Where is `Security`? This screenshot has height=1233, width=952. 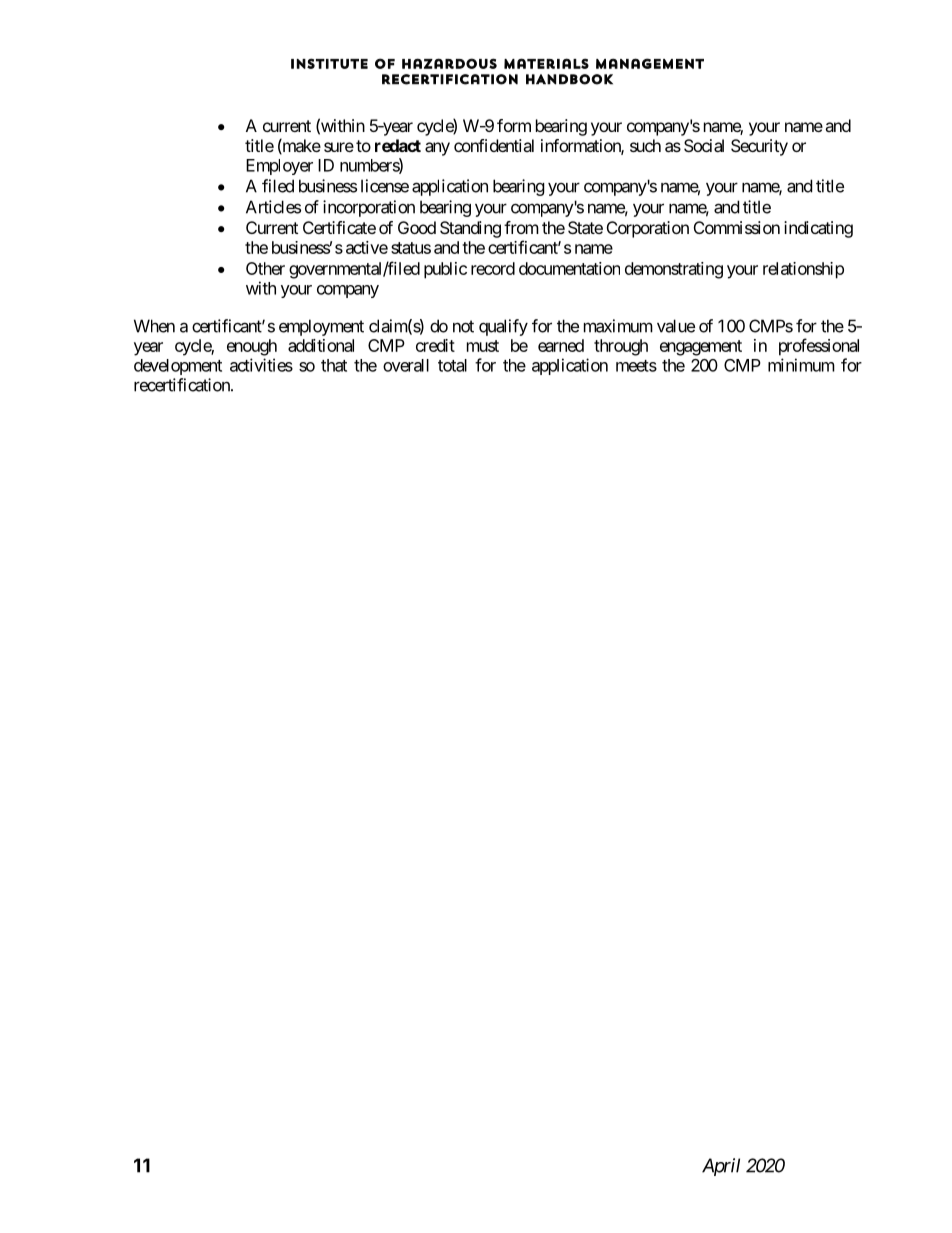
Security is located at coordinates (759, 147).
